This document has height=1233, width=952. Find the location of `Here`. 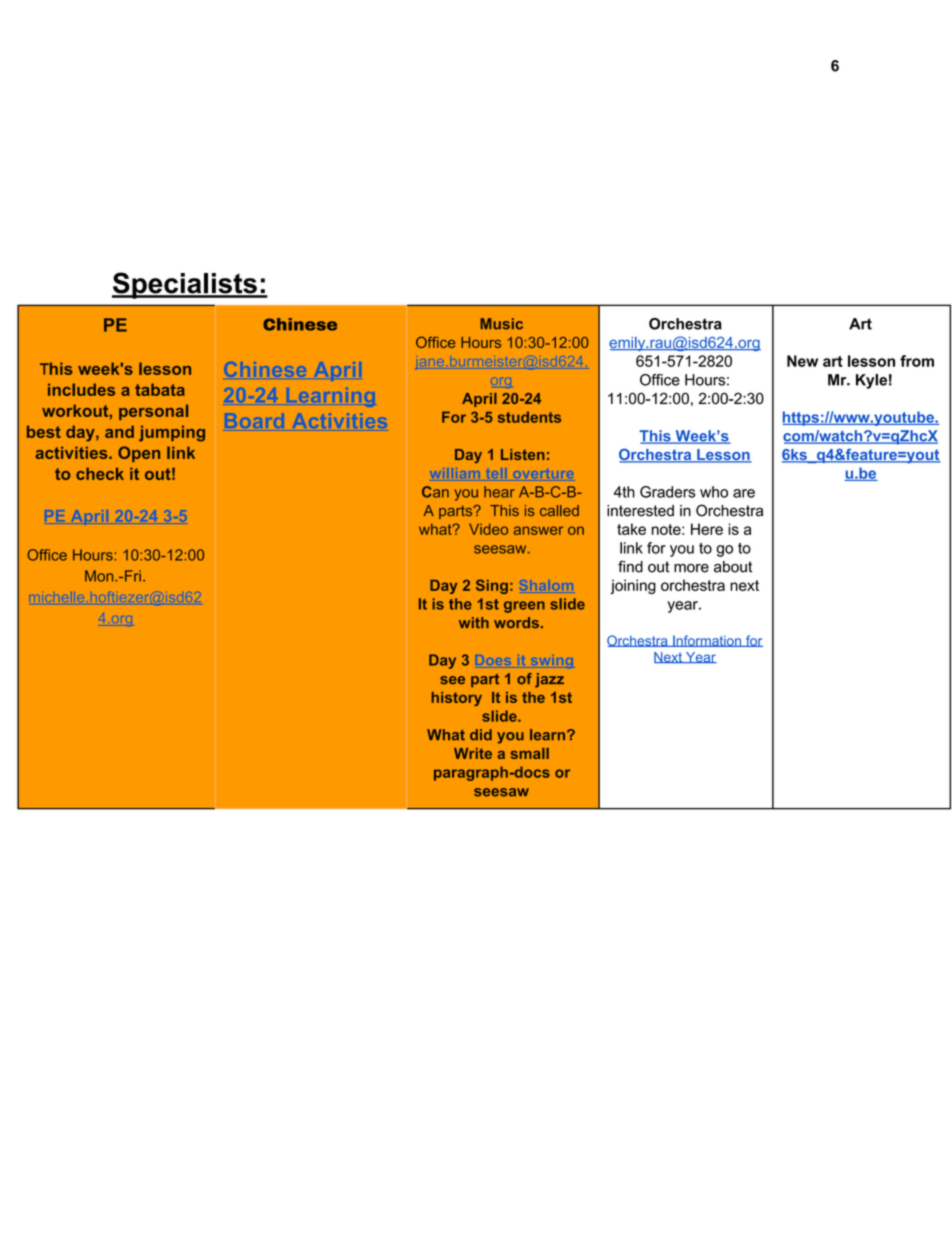

Here is located at coordinates (707, 529).
